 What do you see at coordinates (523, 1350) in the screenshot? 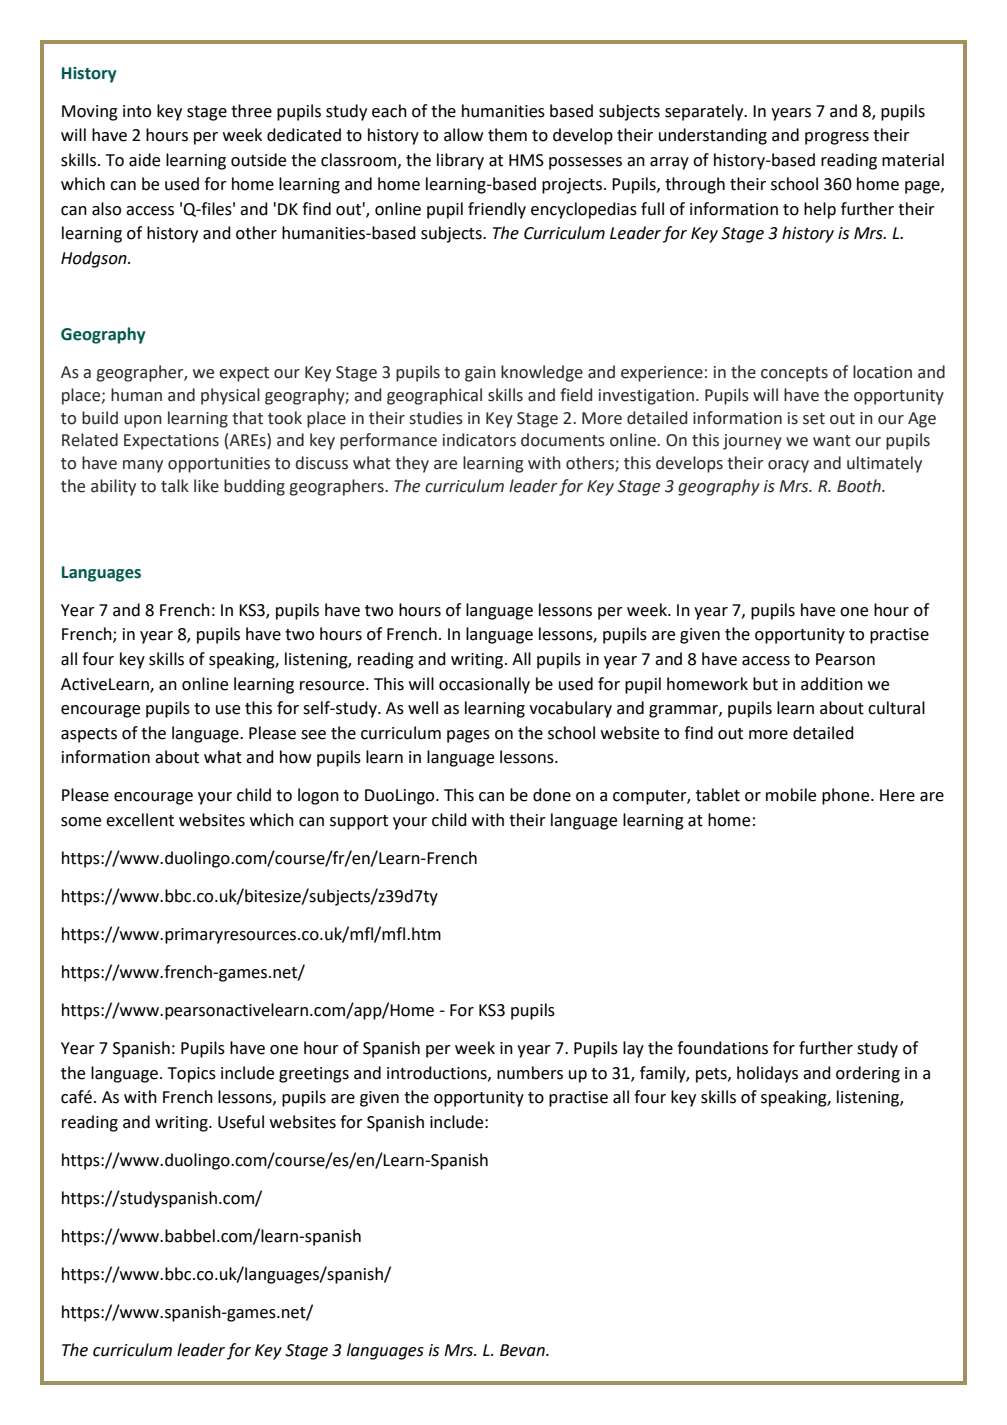
I see `Bevan` at bounding box center [523, 1350].
